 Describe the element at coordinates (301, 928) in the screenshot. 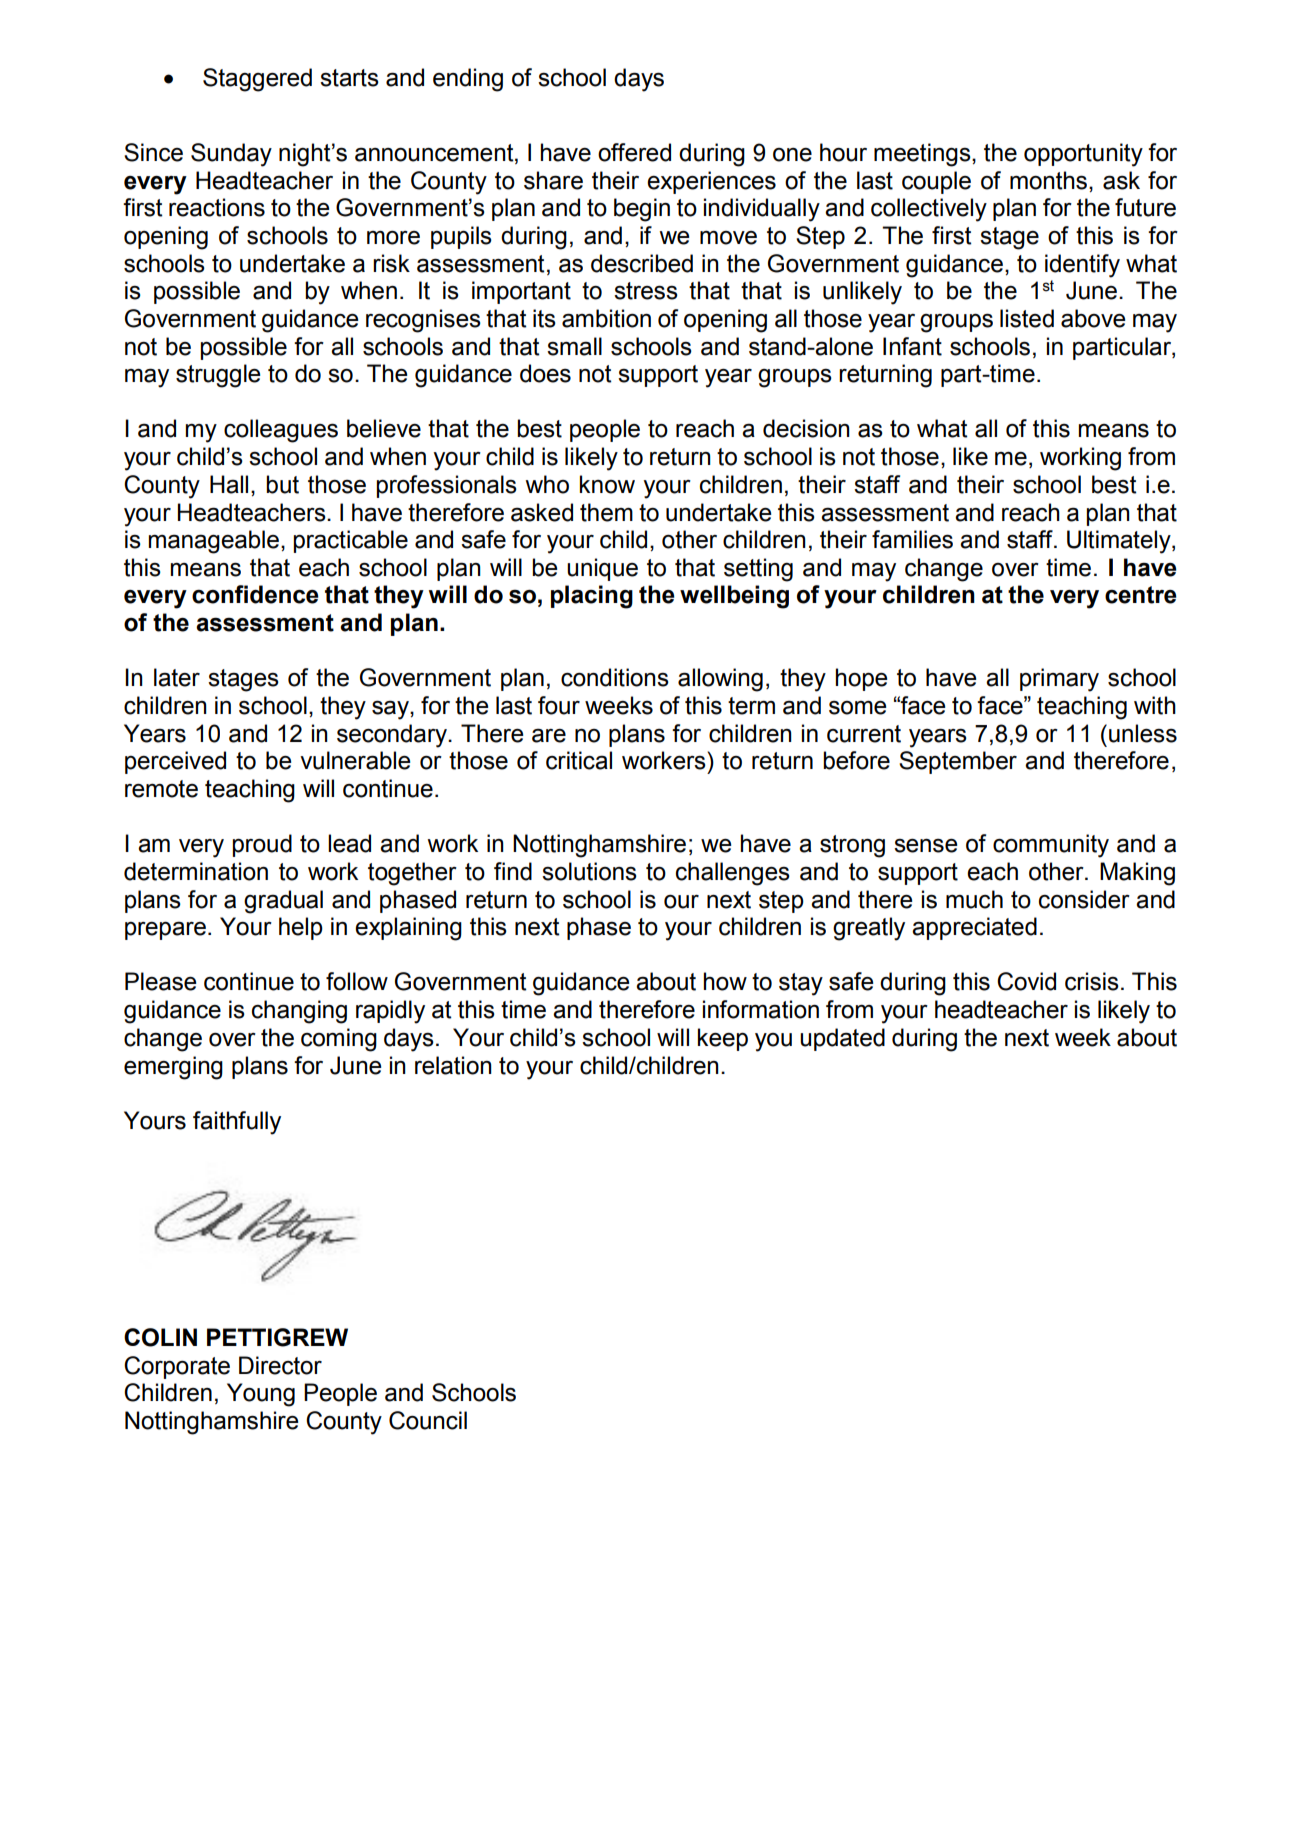

I see `help` at that location.
